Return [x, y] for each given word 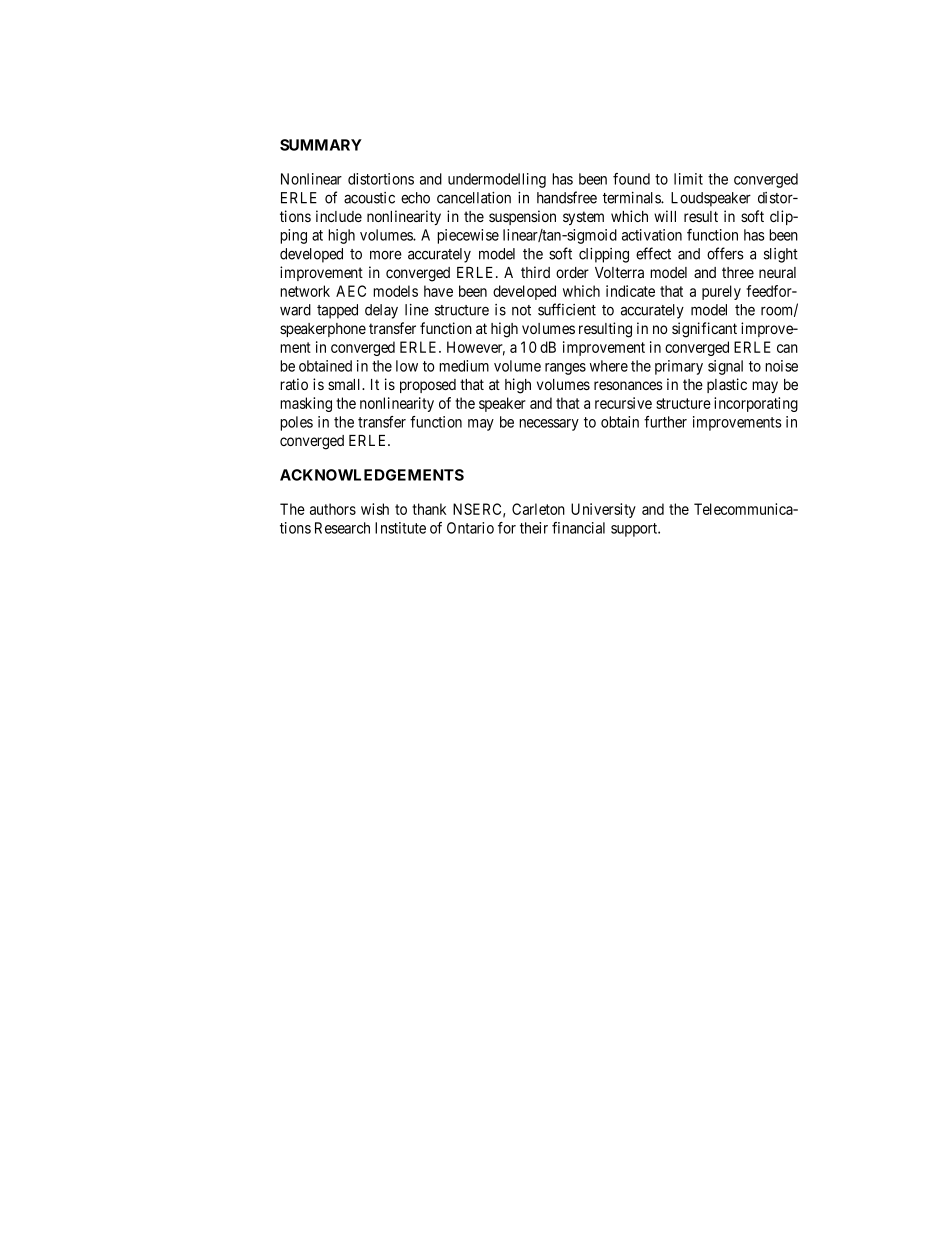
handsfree [567, 197]
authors [333, 509]
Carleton [538, 509]
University [603, 510]
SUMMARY [321, 145]
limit [688, 179]
